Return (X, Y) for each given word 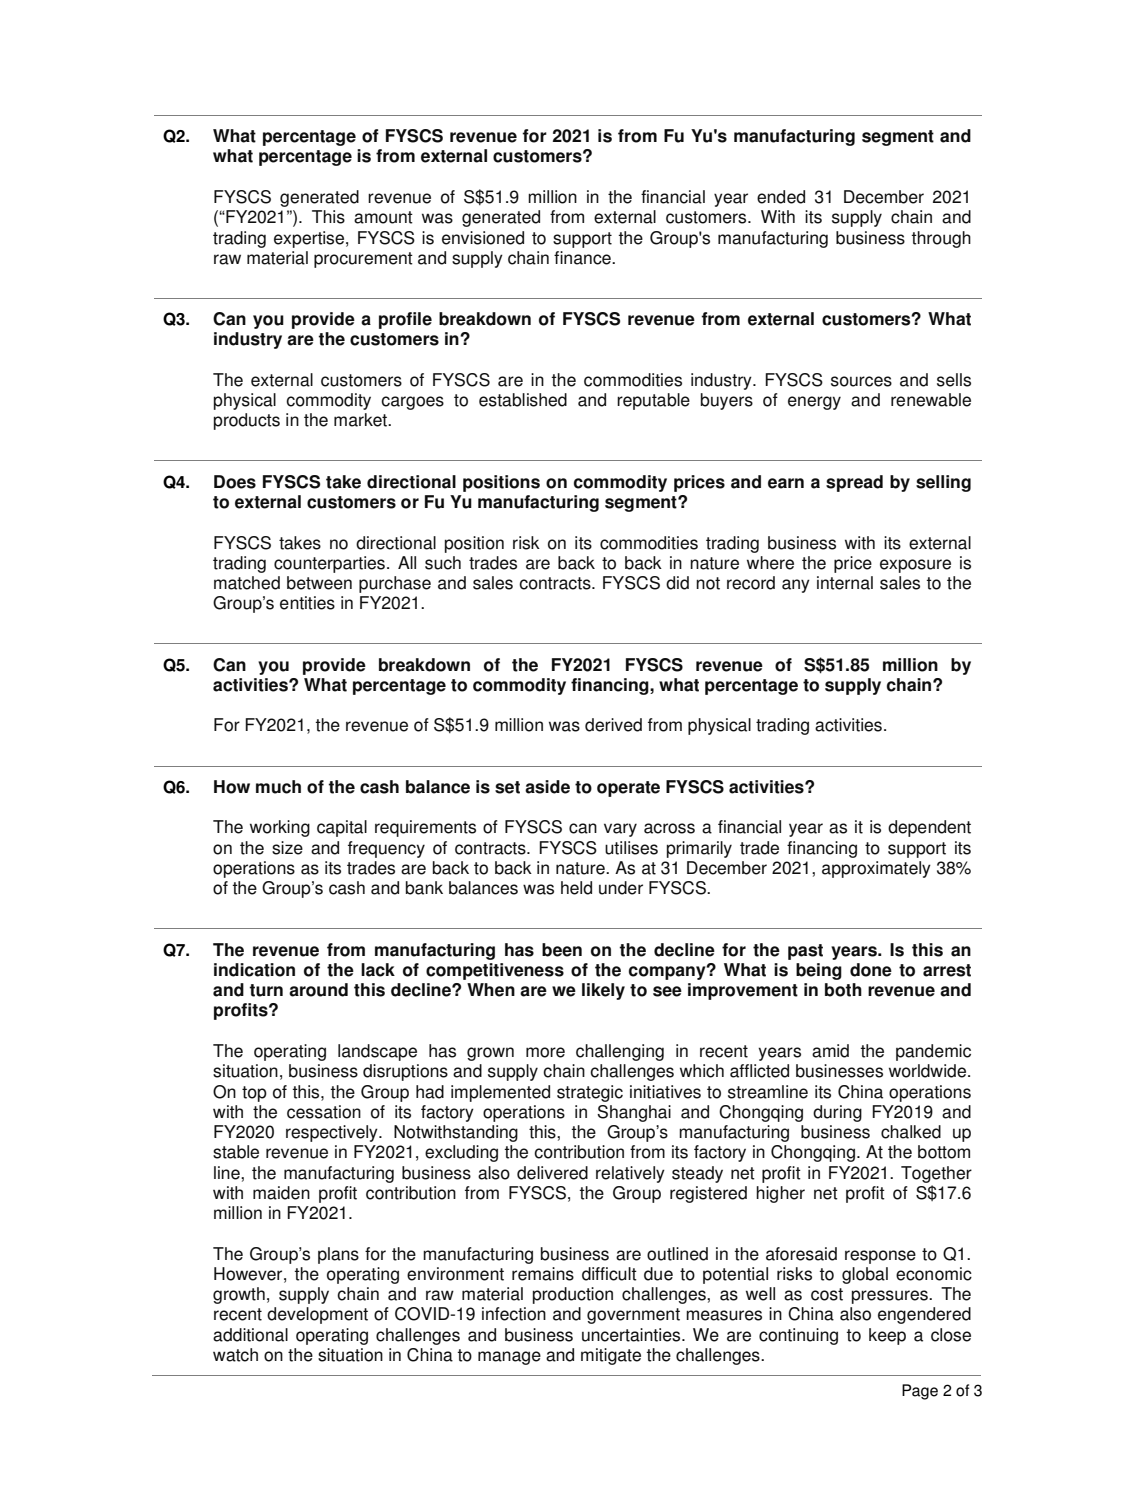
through (941, 239)
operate (628, 789)
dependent (929, 828)
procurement (363, 260)
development (317, 1315)
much (278, 787)
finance (583, 258)
